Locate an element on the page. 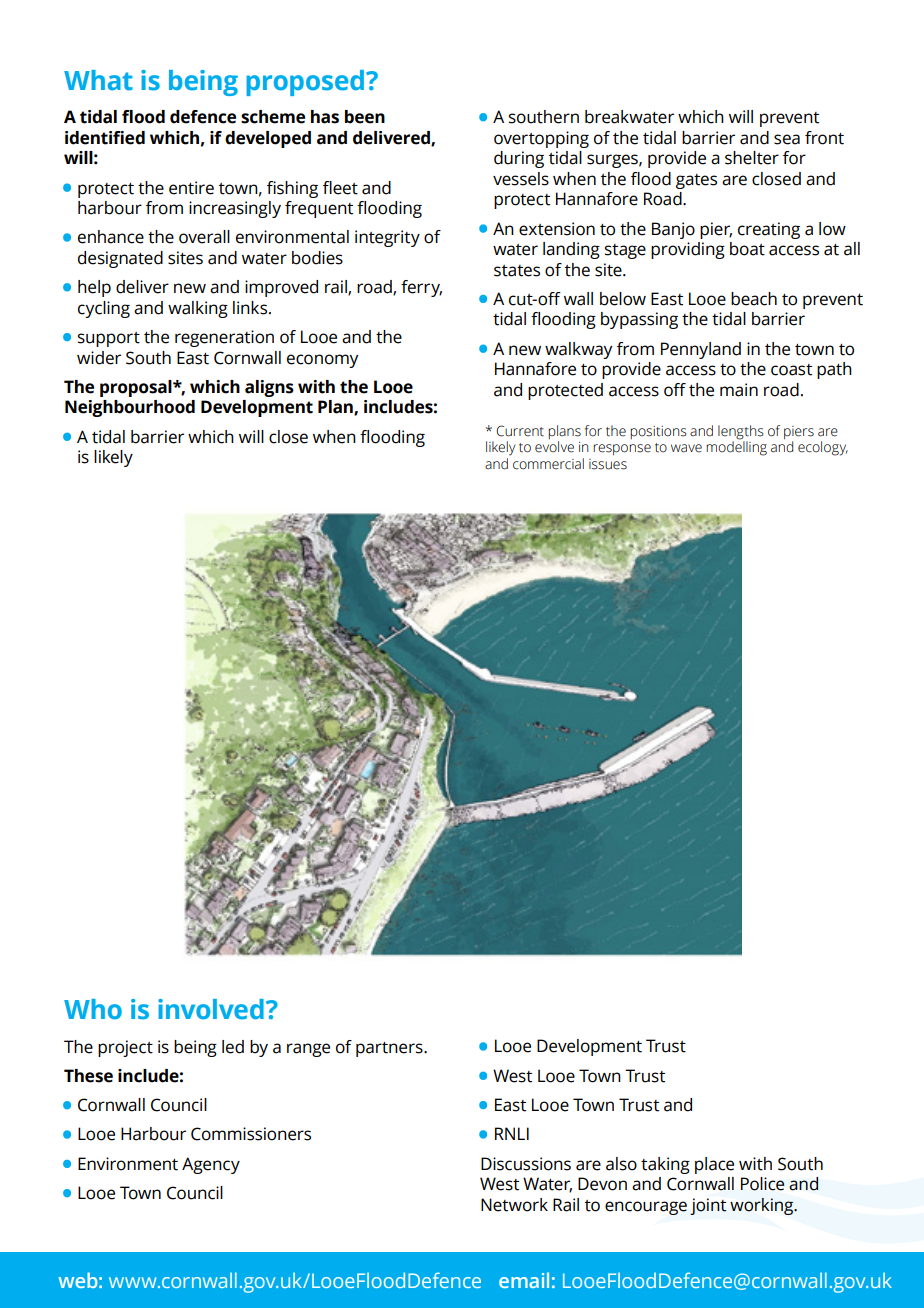 The width and height of the image is (924, 1308). during is located at coordinates (519, 159).
